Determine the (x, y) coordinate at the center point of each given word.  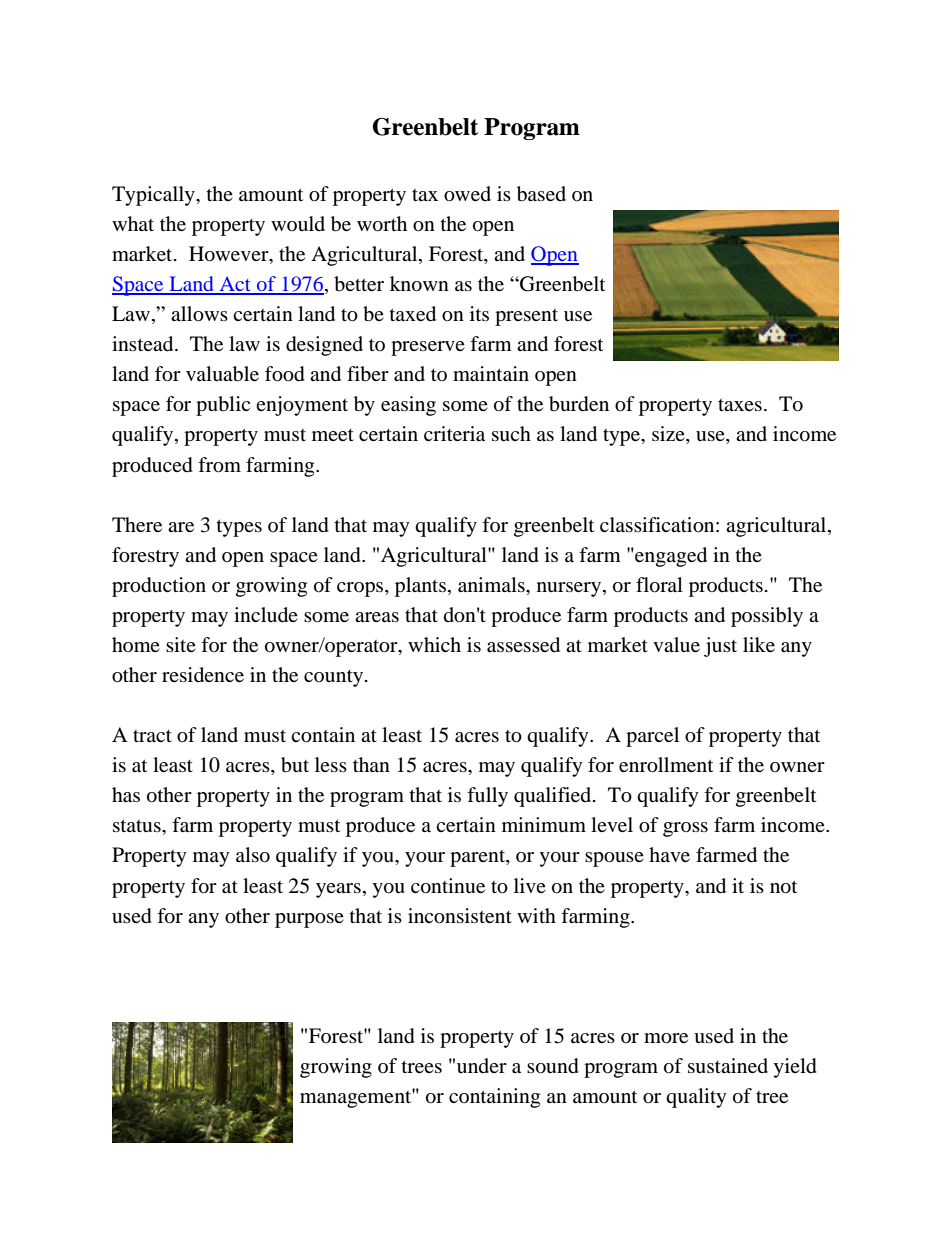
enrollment (666, 765)
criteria (454, 433)
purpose (309, 920)
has (126, 794)
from (219, 465)
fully (487, 797)
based (541, 194)
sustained (728, 1066)
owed (467, 194)
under (482, 1065)
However (230, 255)
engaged (670, 557)
